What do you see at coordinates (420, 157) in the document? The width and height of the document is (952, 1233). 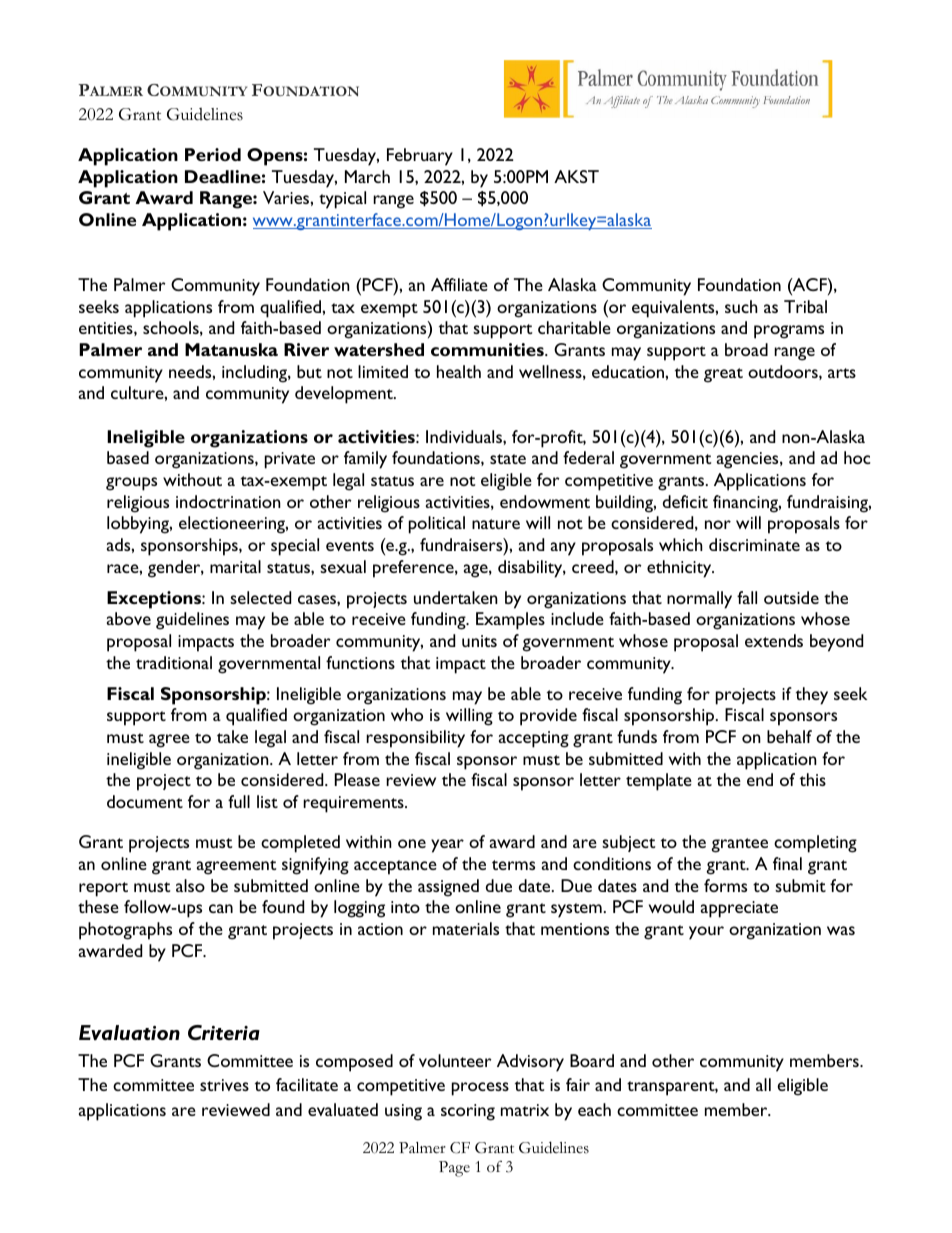 I see `February` at bounding box center [420, 157].
